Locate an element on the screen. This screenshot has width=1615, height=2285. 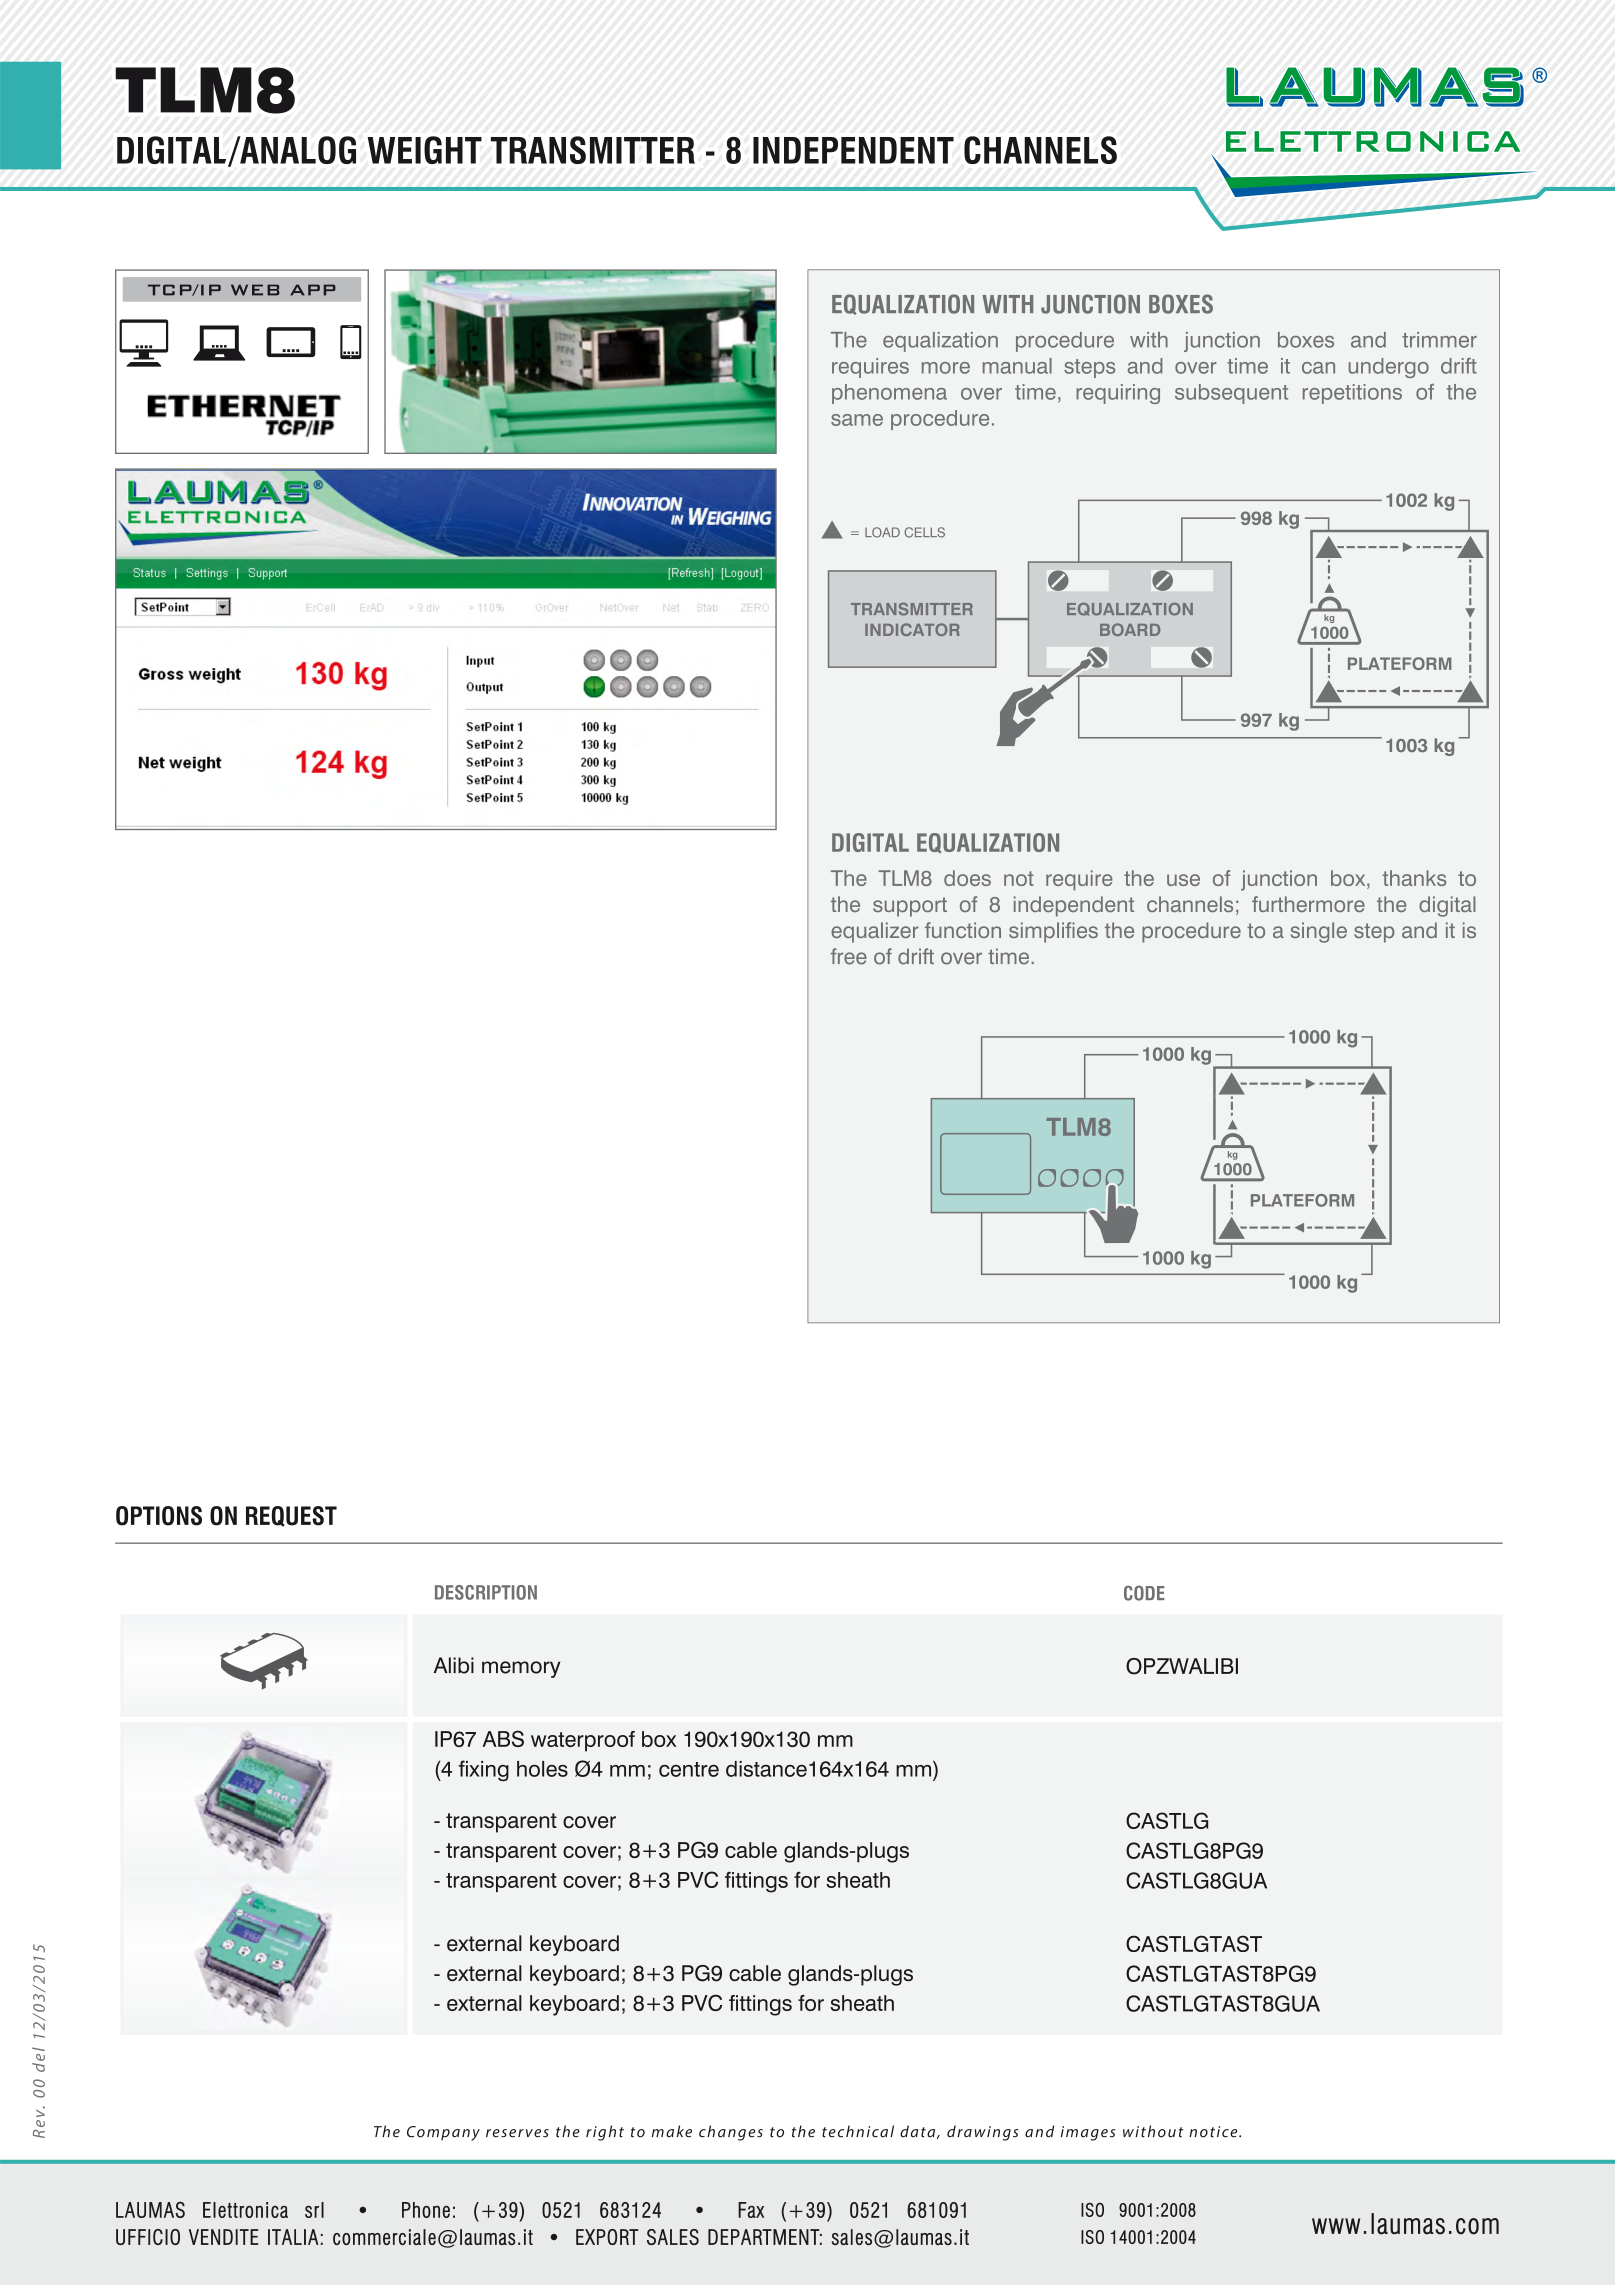
DESCRIPTION is located at coordinates (486, 1592).
